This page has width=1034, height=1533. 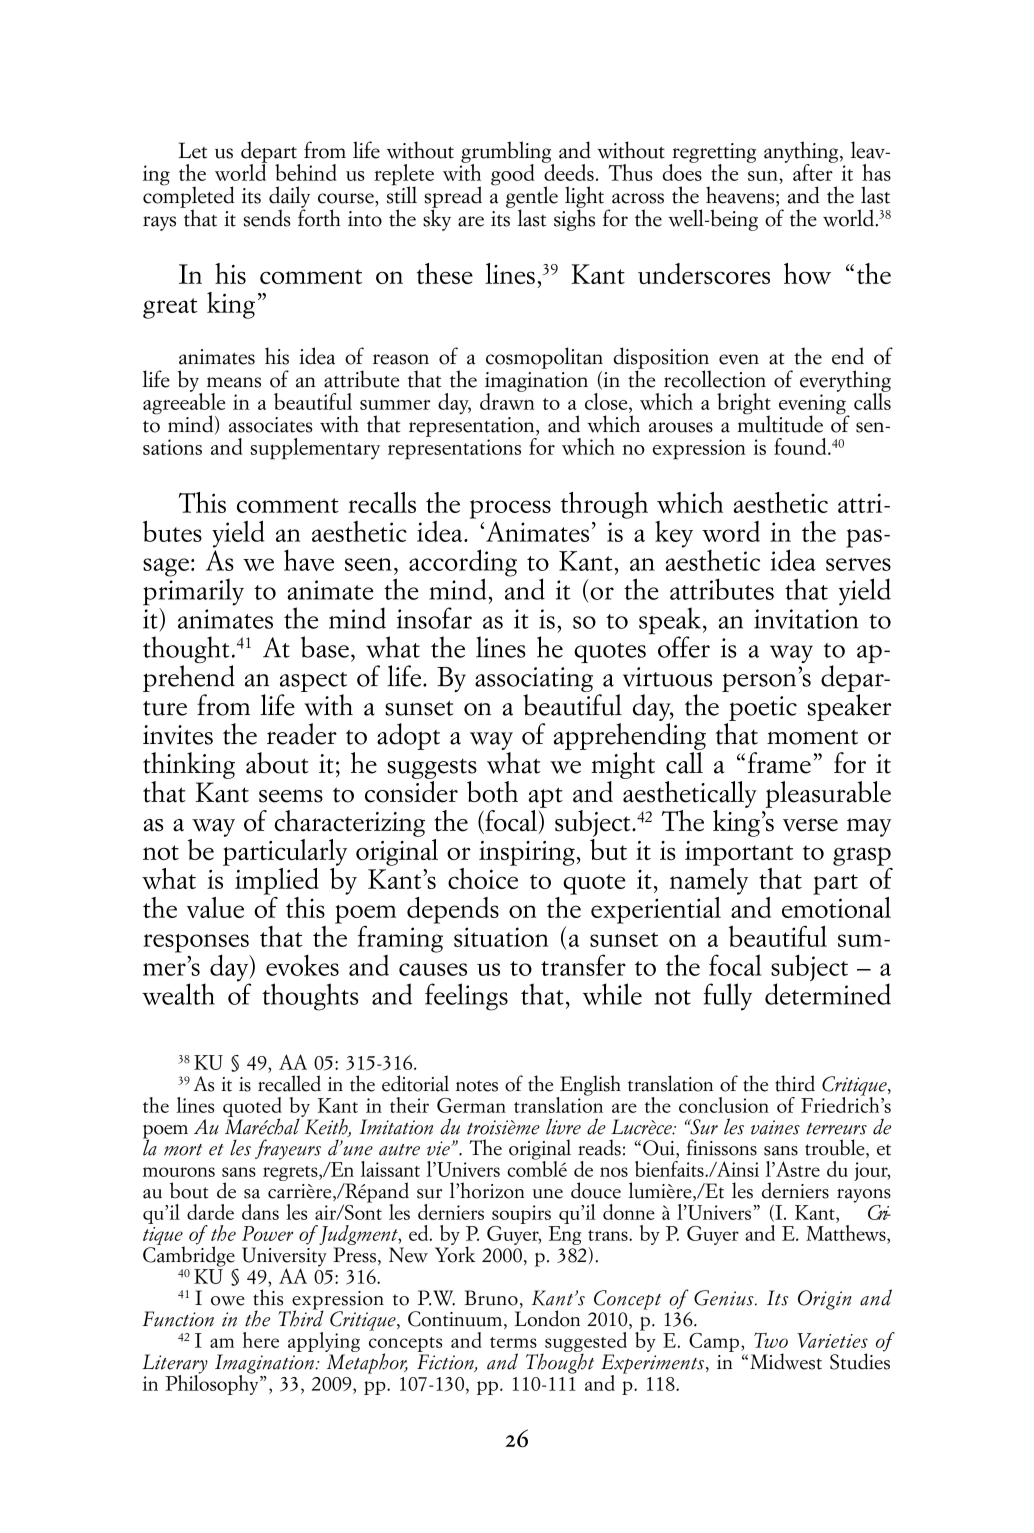 I want to click on livre, so click(x=563, y=1126).
